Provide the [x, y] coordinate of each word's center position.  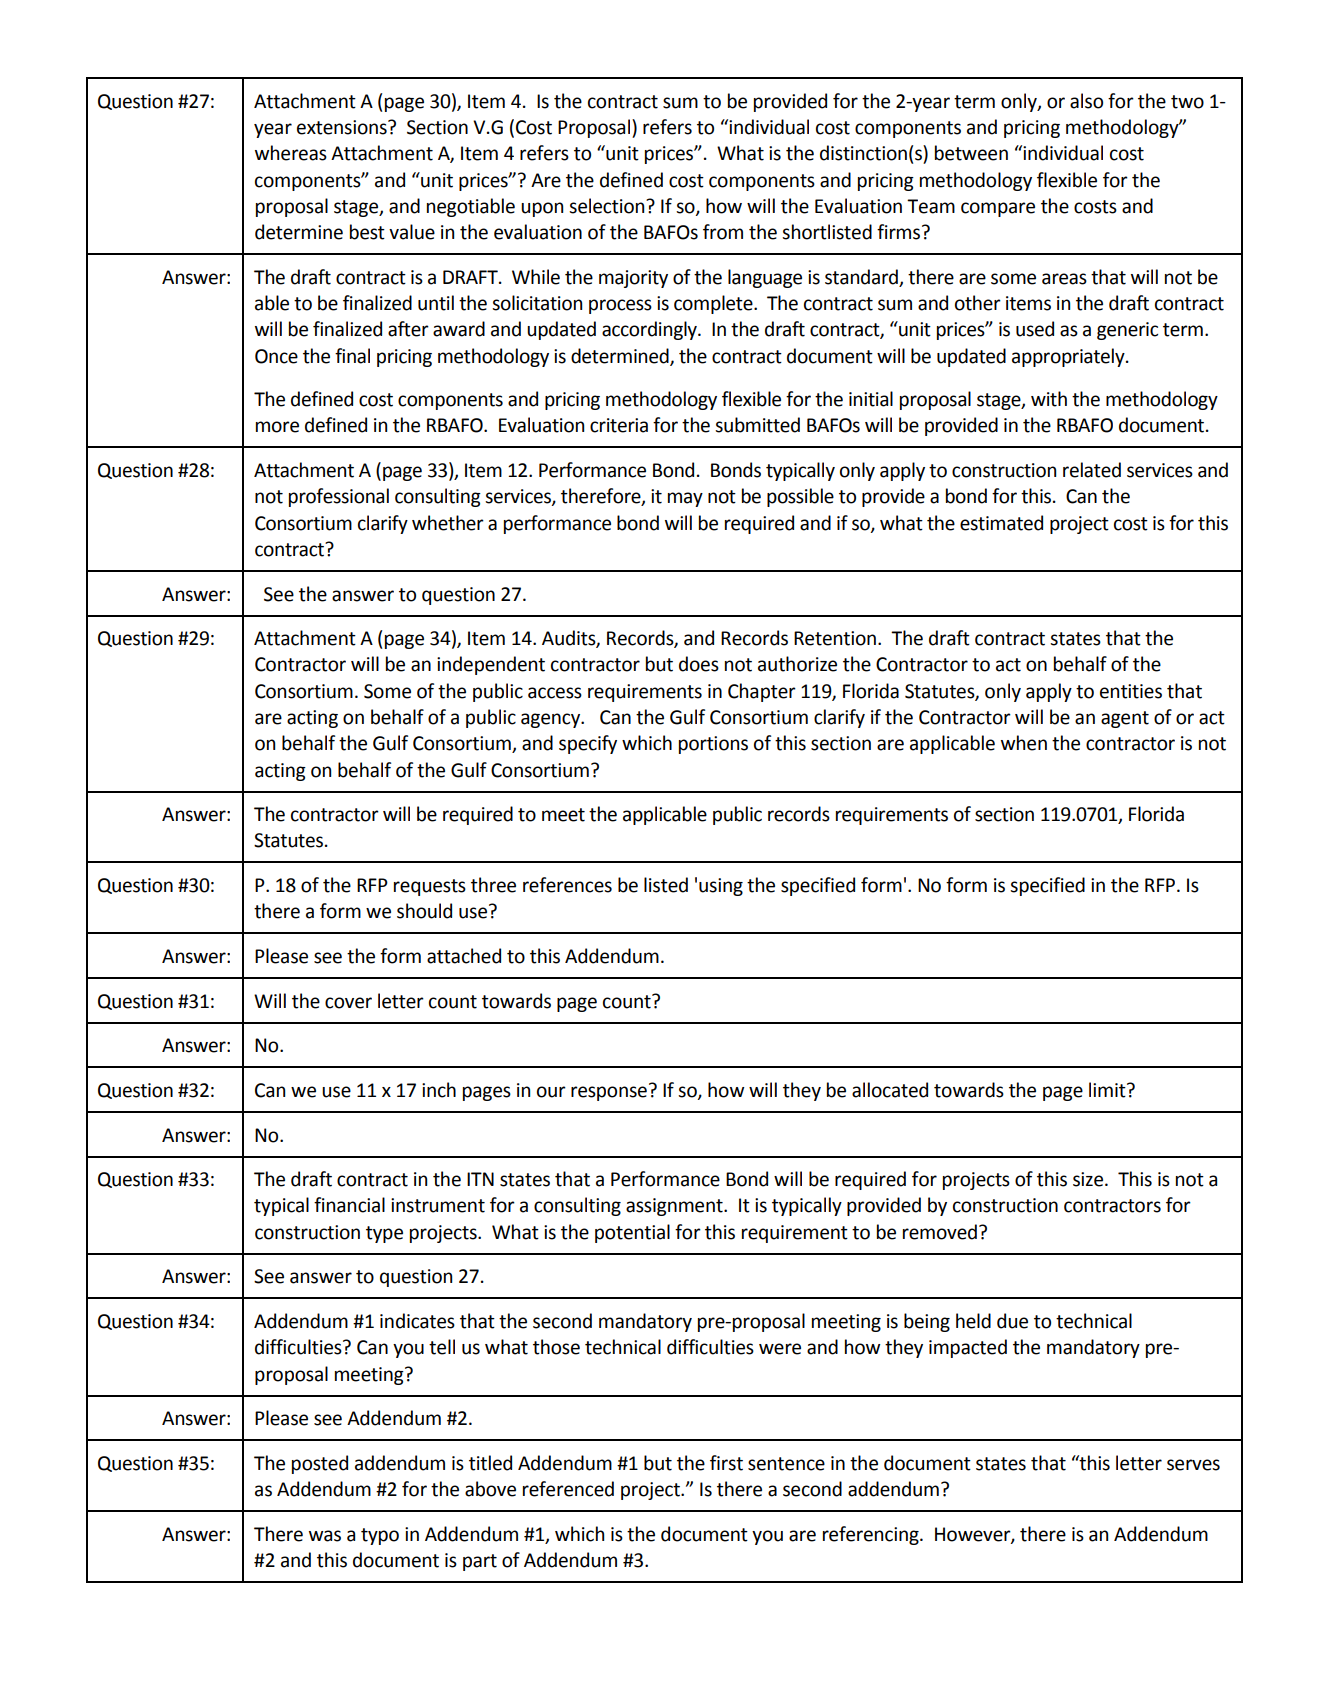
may [685, 499]
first [726, 1463]
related [1092, 470]
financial [349, 1205]
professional [339, 497]
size [1089, 1179]
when [1024, 743]
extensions [343, 127]
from [723, 232]
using [721, 887]
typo [380, 1536]
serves [1193, 1465]
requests [430, 887]
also [1086, 101]
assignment [675, 1207]
